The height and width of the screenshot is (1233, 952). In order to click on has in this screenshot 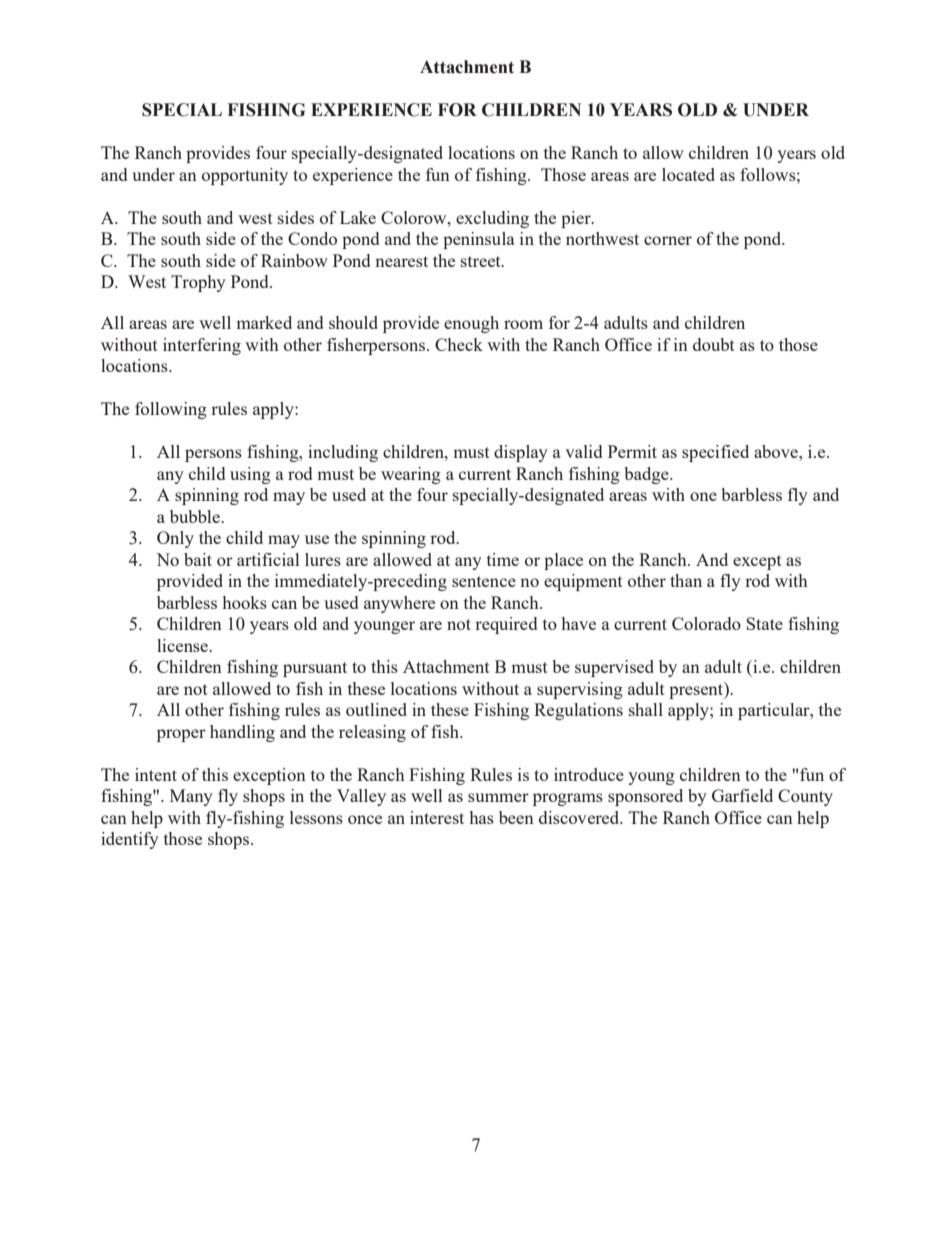, I will do `click(482, 817)`.
